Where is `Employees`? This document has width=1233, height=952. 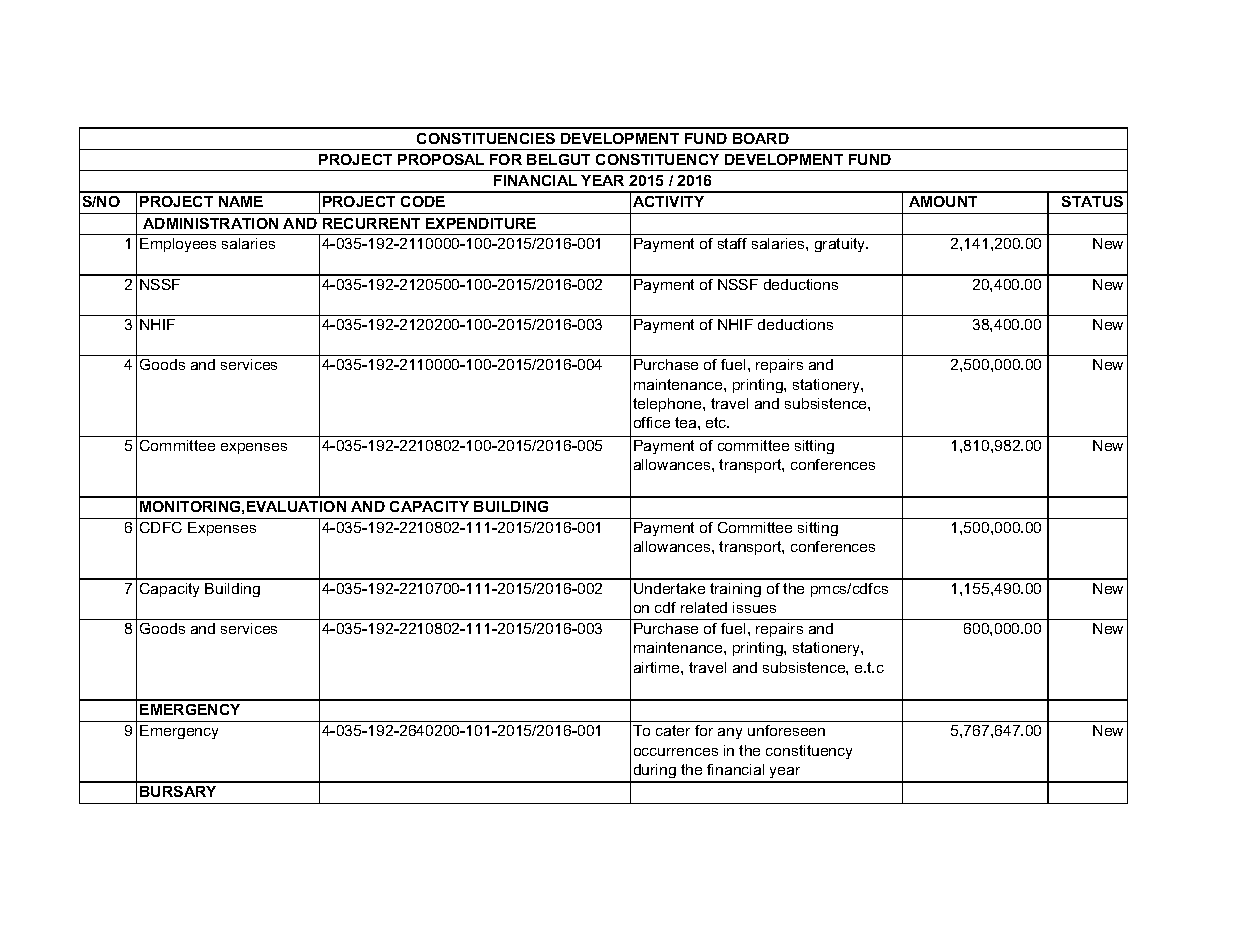 Employees is located at coordinates (178, 245).
